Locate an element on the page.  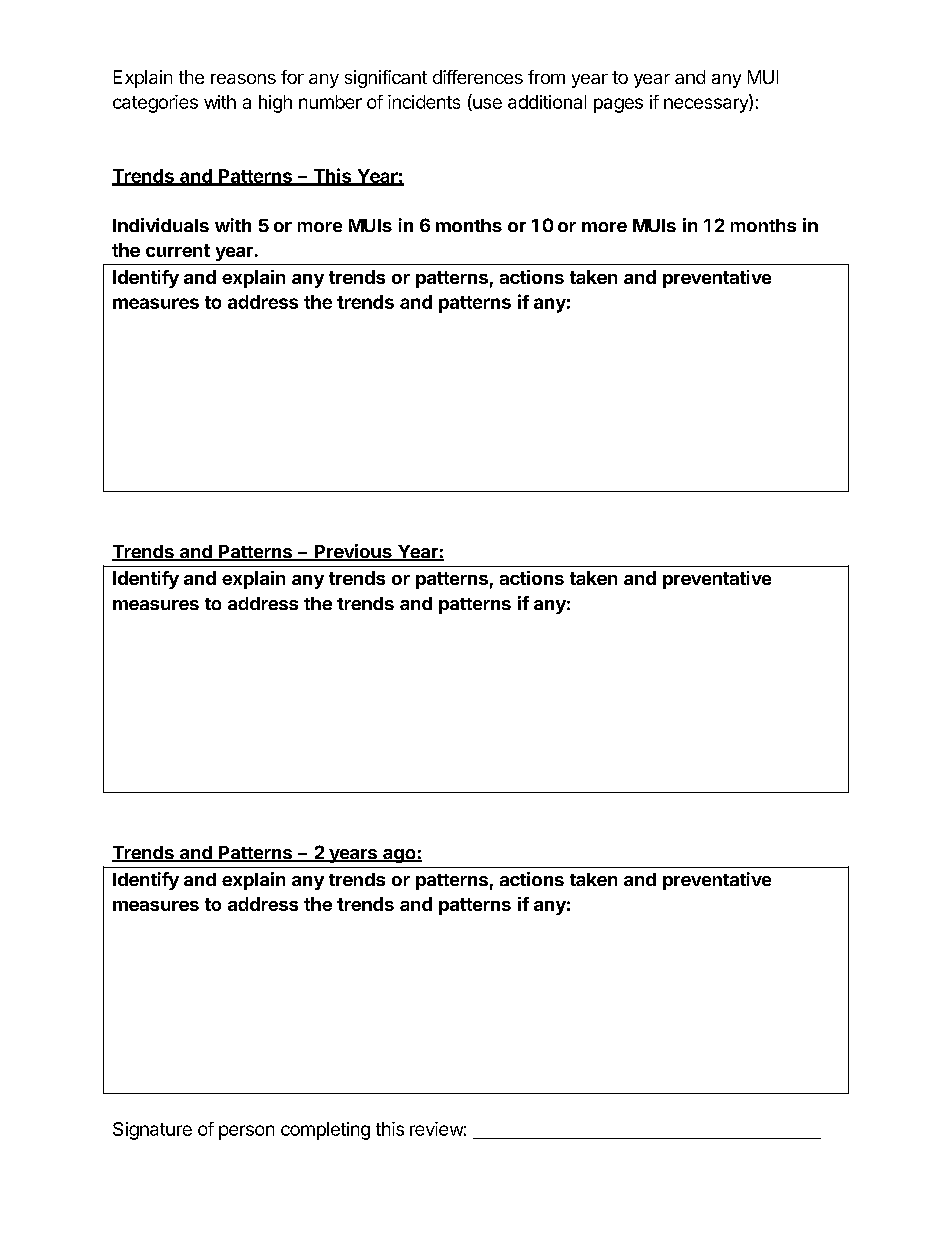
ago is located at coordinates (399, 856).
